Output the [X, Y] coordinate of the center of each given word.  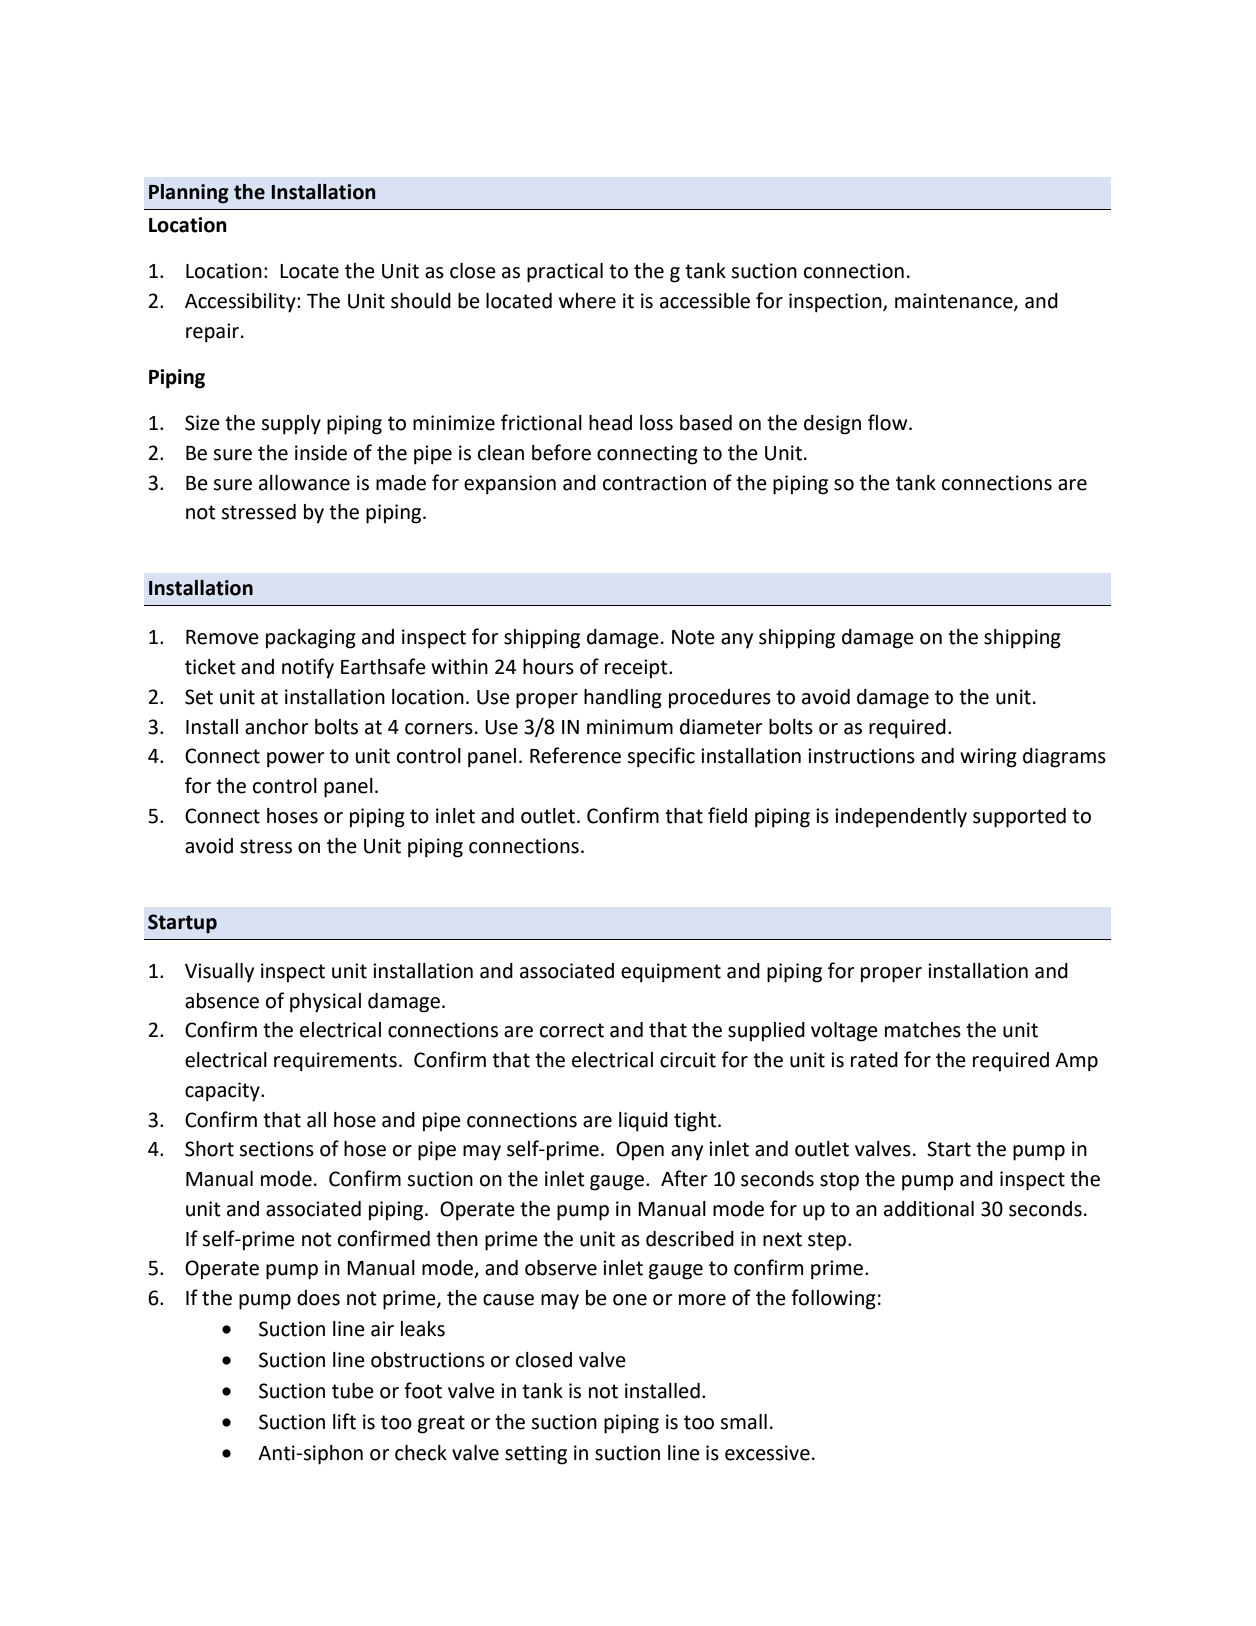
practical [565, 273]
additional [929, 1209]
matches [923, 1030]
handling [623, 699]
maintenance [955, 301]
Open [640, 1151]
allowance [304, 483]
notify [308, 668]
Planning [189, 194]
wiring [988, 758]
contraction [654, 483]
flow [889, 422]
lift [344, 1421]
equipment [671, 973]
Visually [219, 973]
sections [276, 1149]
